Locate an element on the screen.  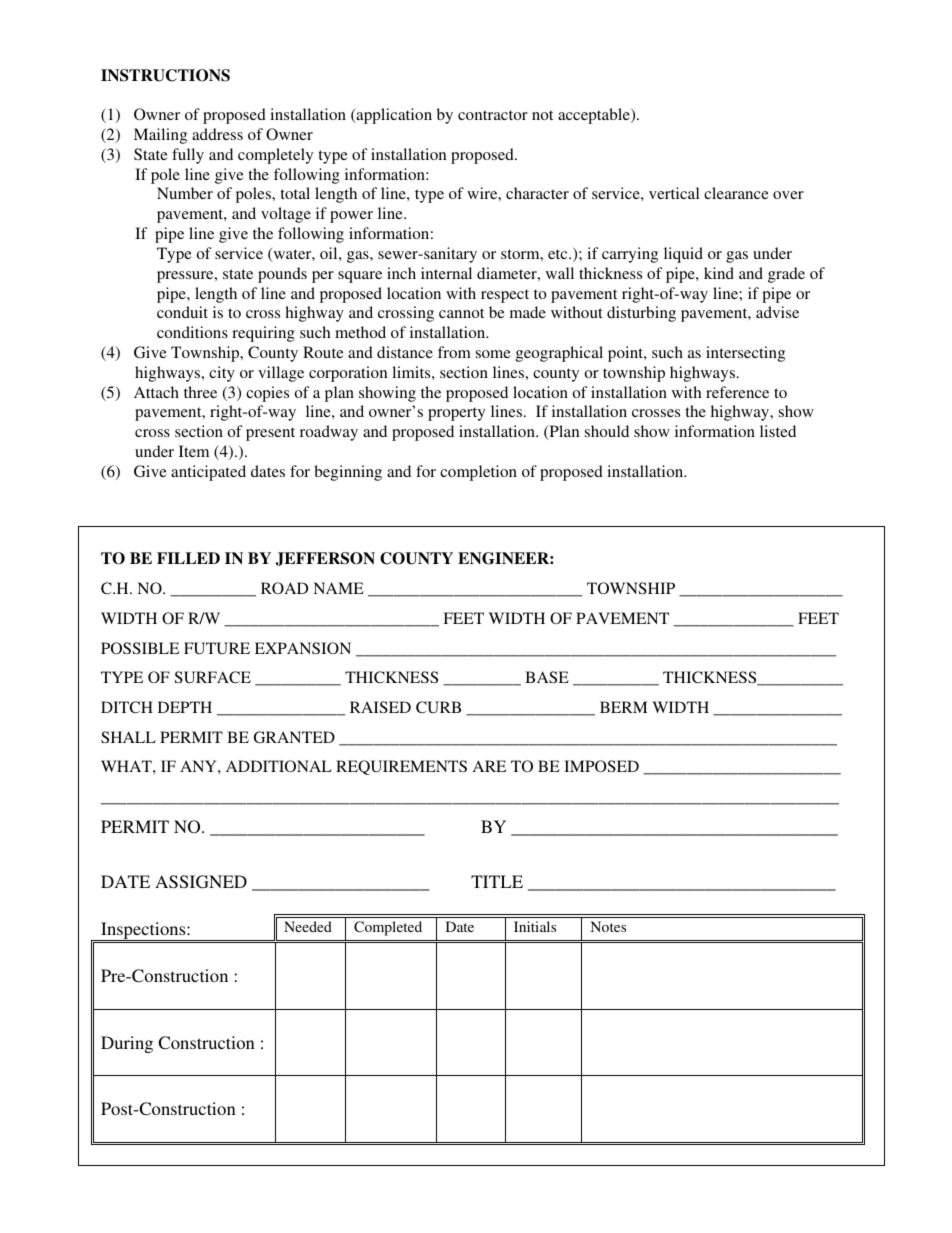
contractor is located at coordinates (493, 115).
